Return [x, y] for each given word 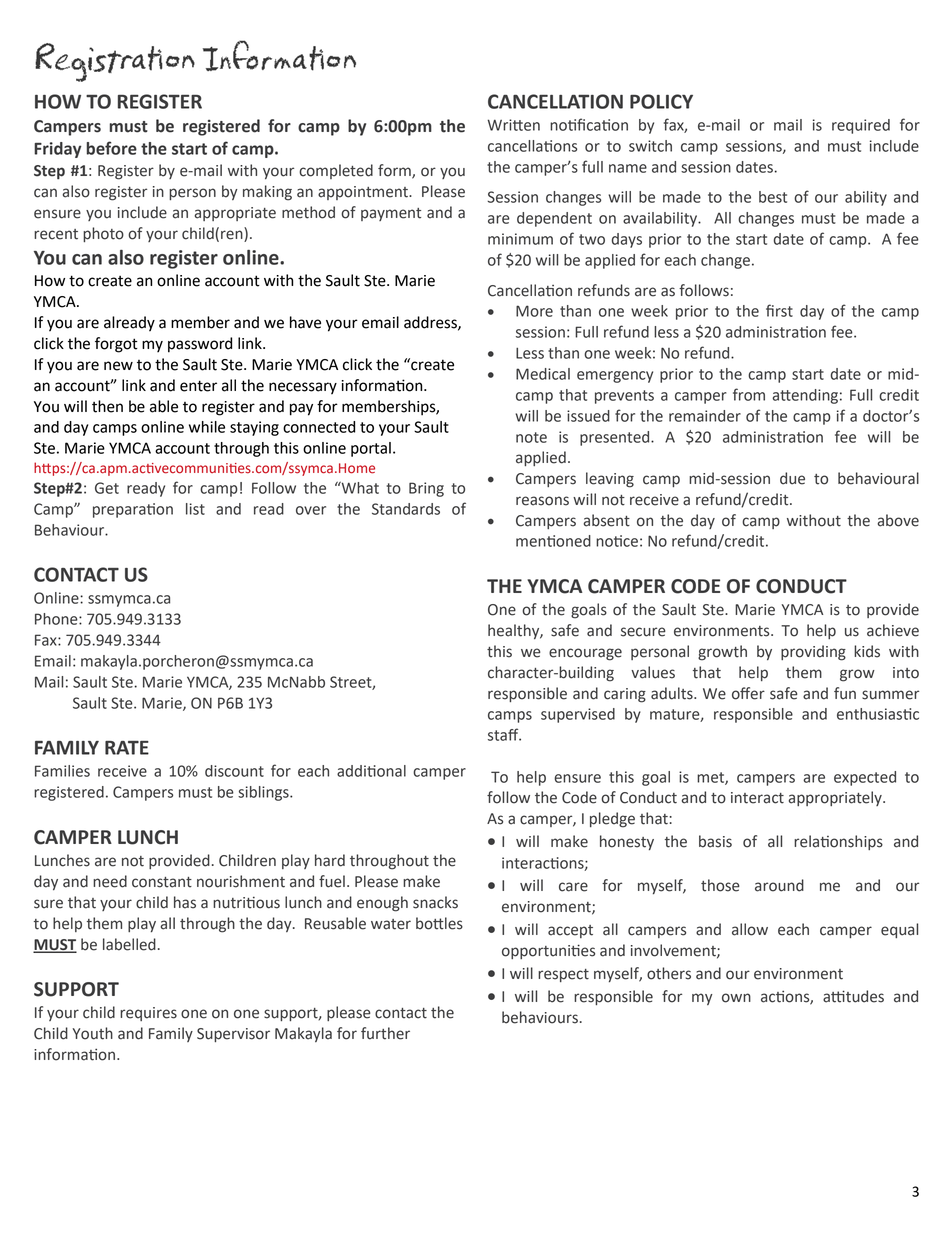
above [898, 520]
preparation [133, 510]
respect [563, 975]
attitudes [853, 996]
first [779, 310]
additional [371, 771]
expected [865, 778]
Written [513, 125]
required [861, 126]
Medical [543, 374]
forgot [116, 345]
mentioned [553, 541]
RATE [127, 748]
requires [148, 1014]
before [112, 148]
